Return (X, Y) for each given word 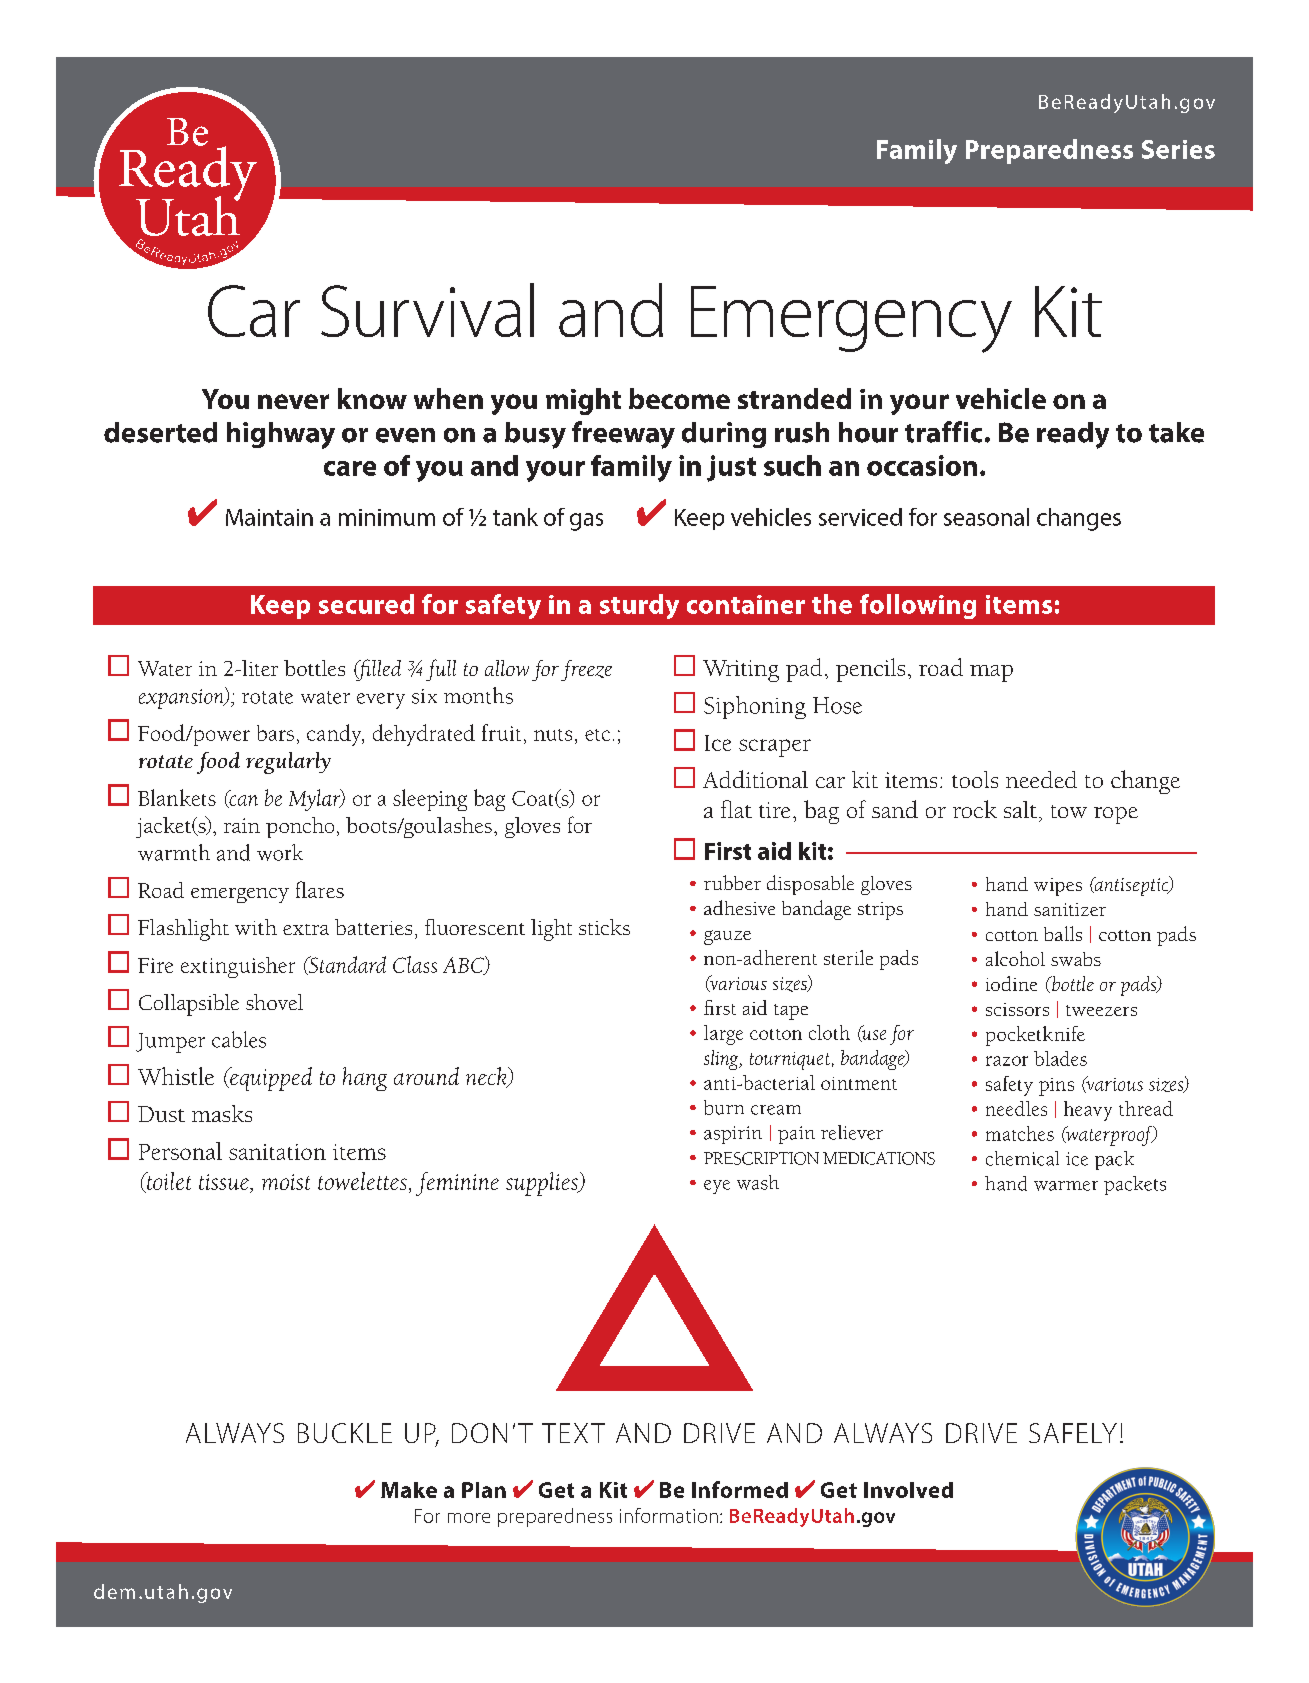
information (669, 1515)
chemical (1022, 1158)
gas (586, 522)
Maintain (269, 517)
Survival (427, 310)
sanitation (277, 1152)
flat (736, 809)
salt (1020, 809)
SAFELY (1073, 1433)
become (679, 398)
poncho (300, 827)
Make (409, 1490)
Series (1178, 149)
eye (717, 1187)
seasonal (986, 517)
